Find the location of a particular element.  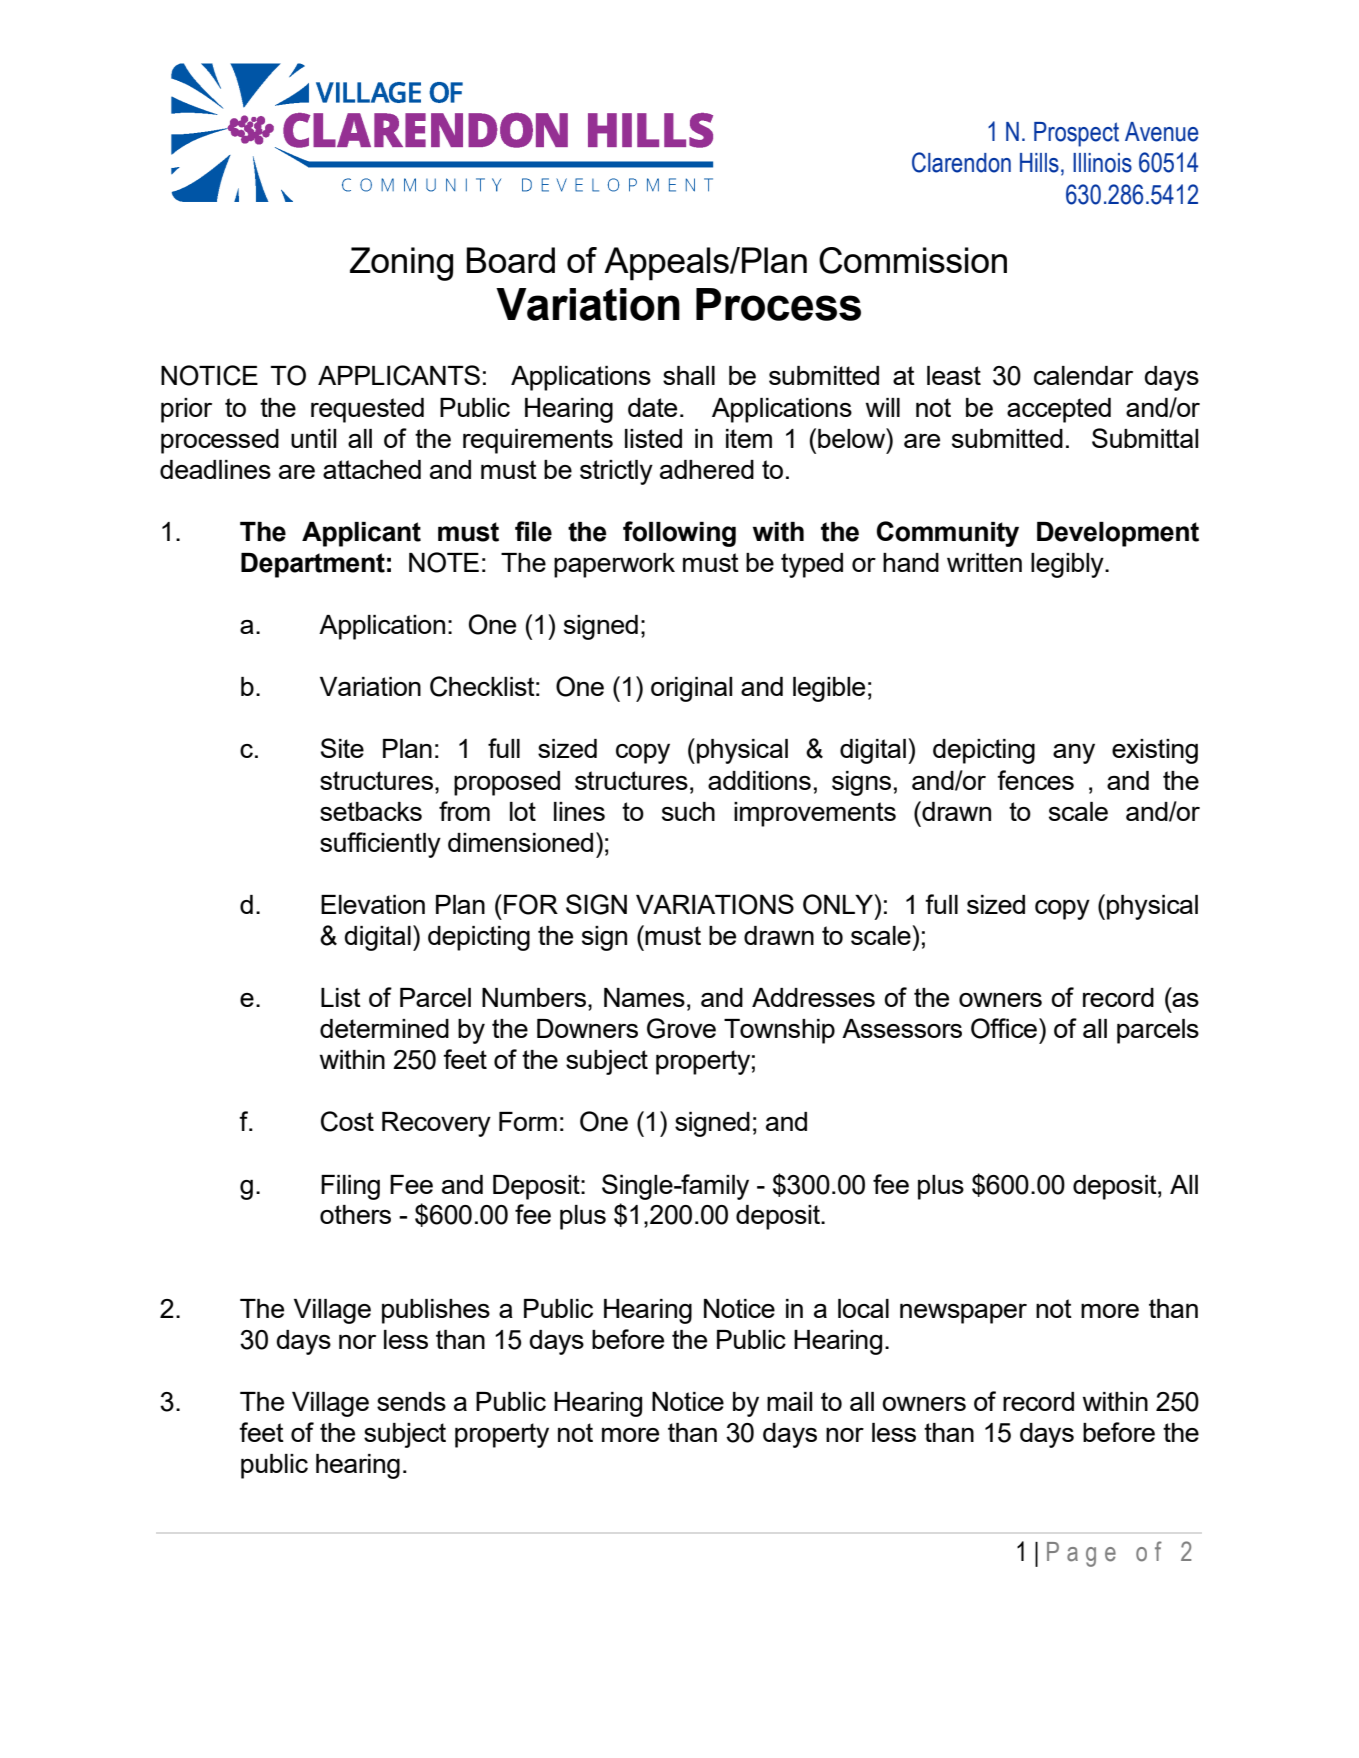

Cost is located at coordinates (347, 1121).
